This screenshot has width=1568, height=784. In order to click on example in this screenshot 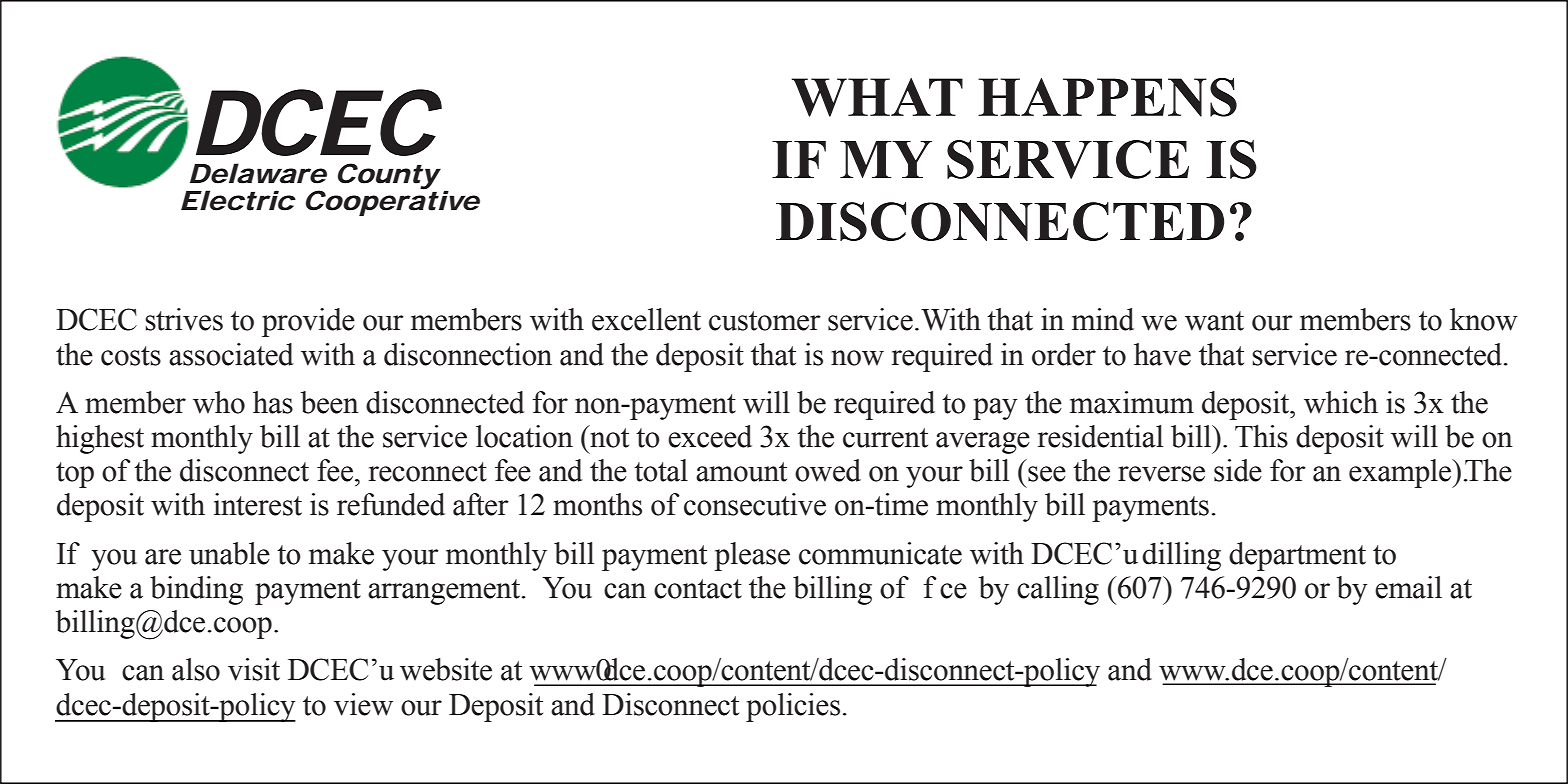, I will do `click(1401, 473)`.
